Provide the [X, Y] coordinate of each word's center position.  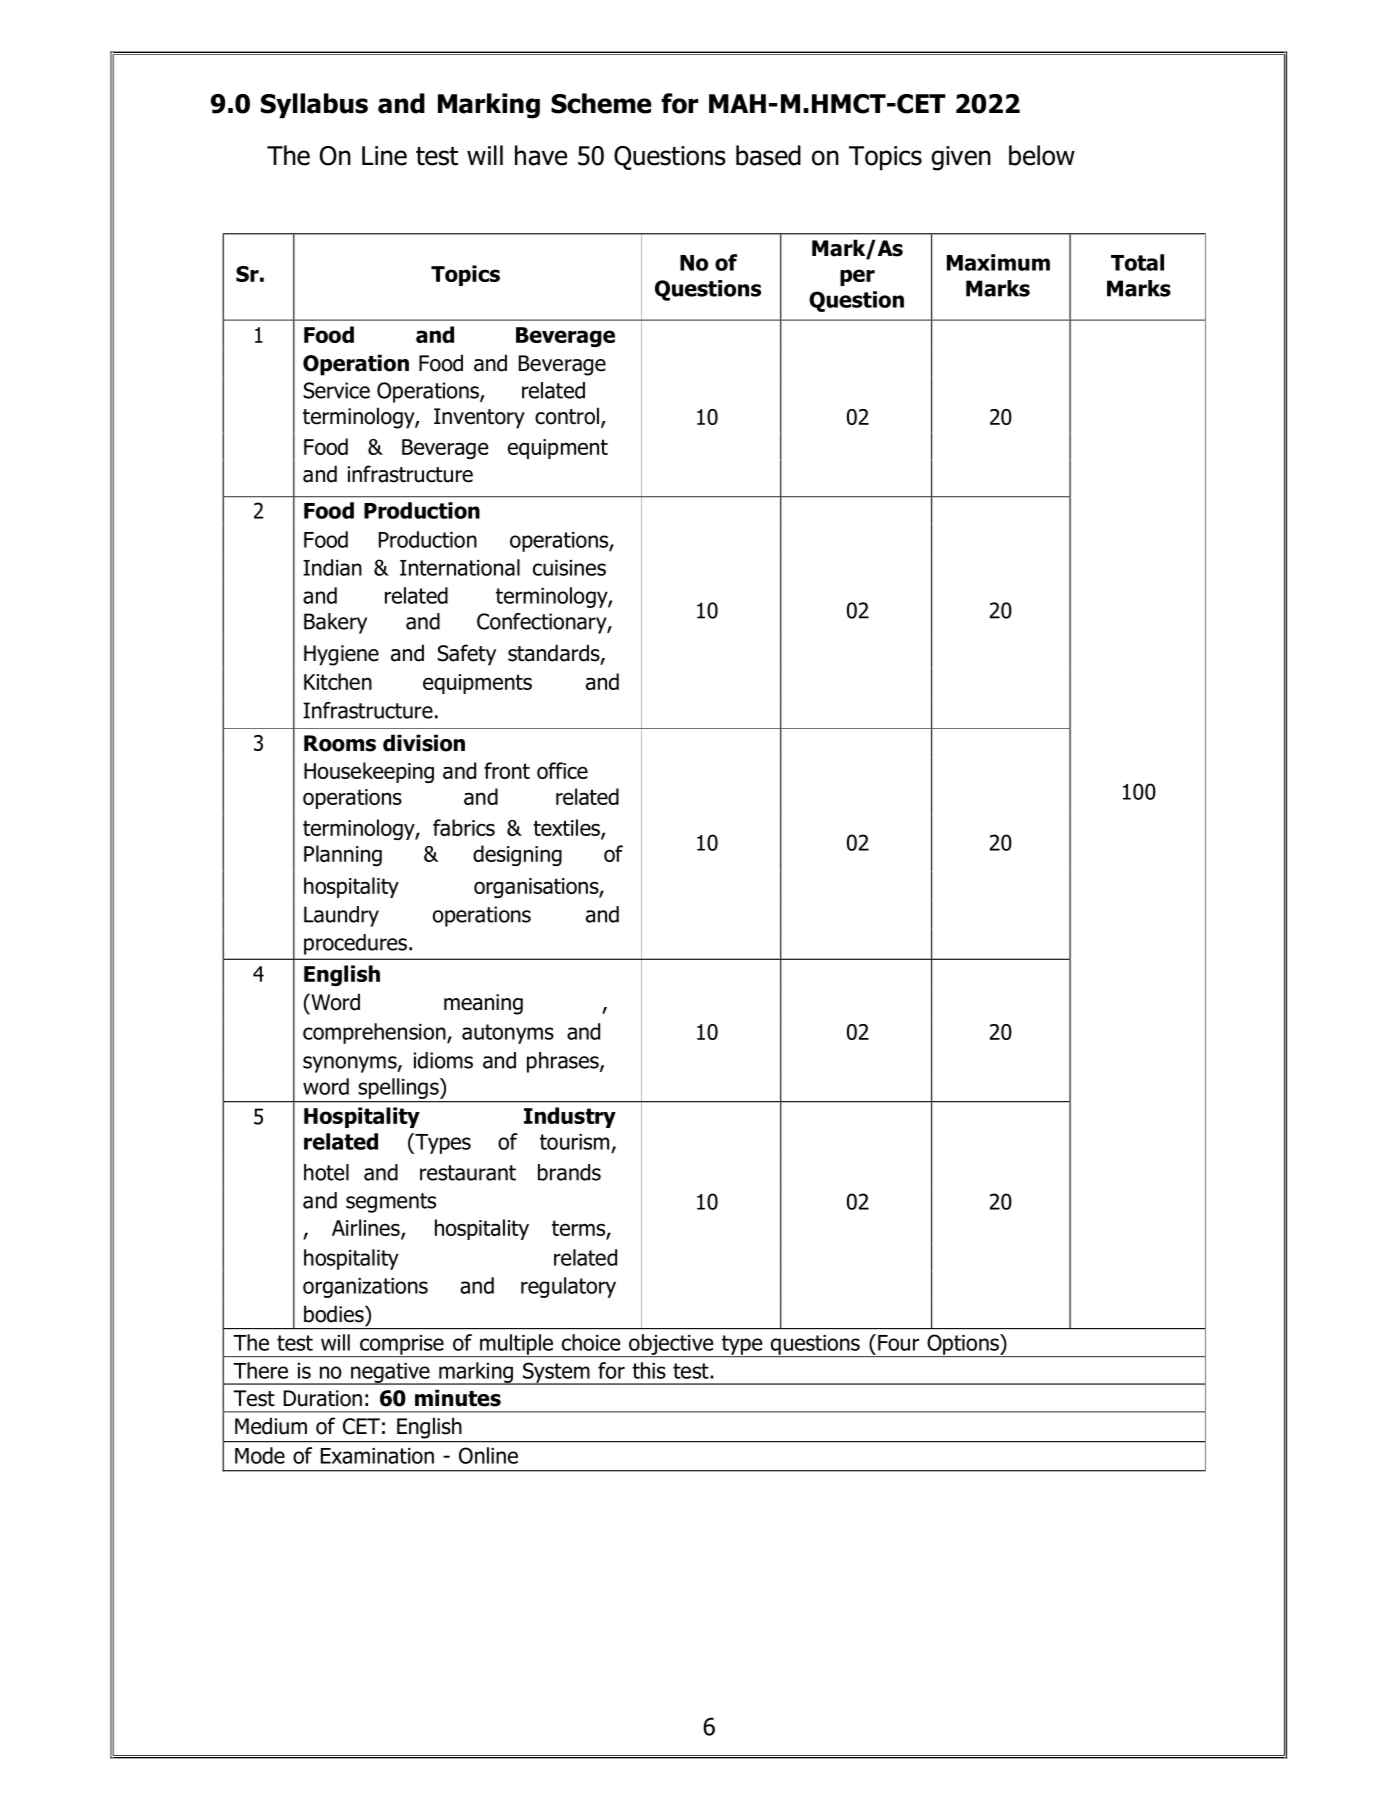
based [768, 155]
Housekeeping [369, 772]
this [649, 1370]
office [562, 770]
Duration [323, 1398]
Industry [570, 1117]
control [567, 416]
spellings [400, 1088]
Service [336, 390]
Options [963, 1345]
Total [1137, 262]
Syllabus [314, 105]
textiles [567, 829]
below [1042, 155]
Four [898, 1343]
